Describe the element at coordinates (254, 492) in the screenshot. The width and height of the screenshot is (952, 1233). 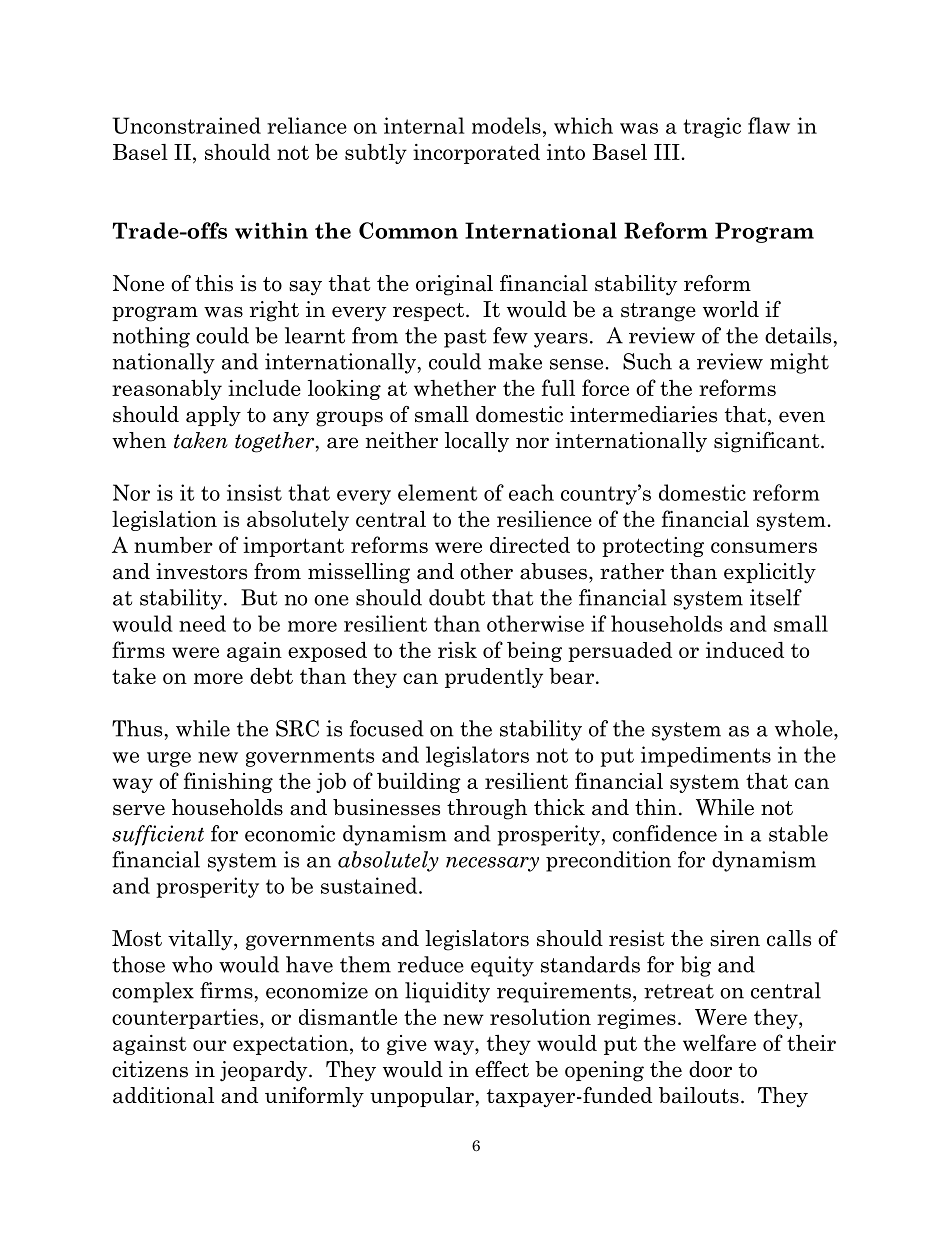
I see `insist` at that location.
